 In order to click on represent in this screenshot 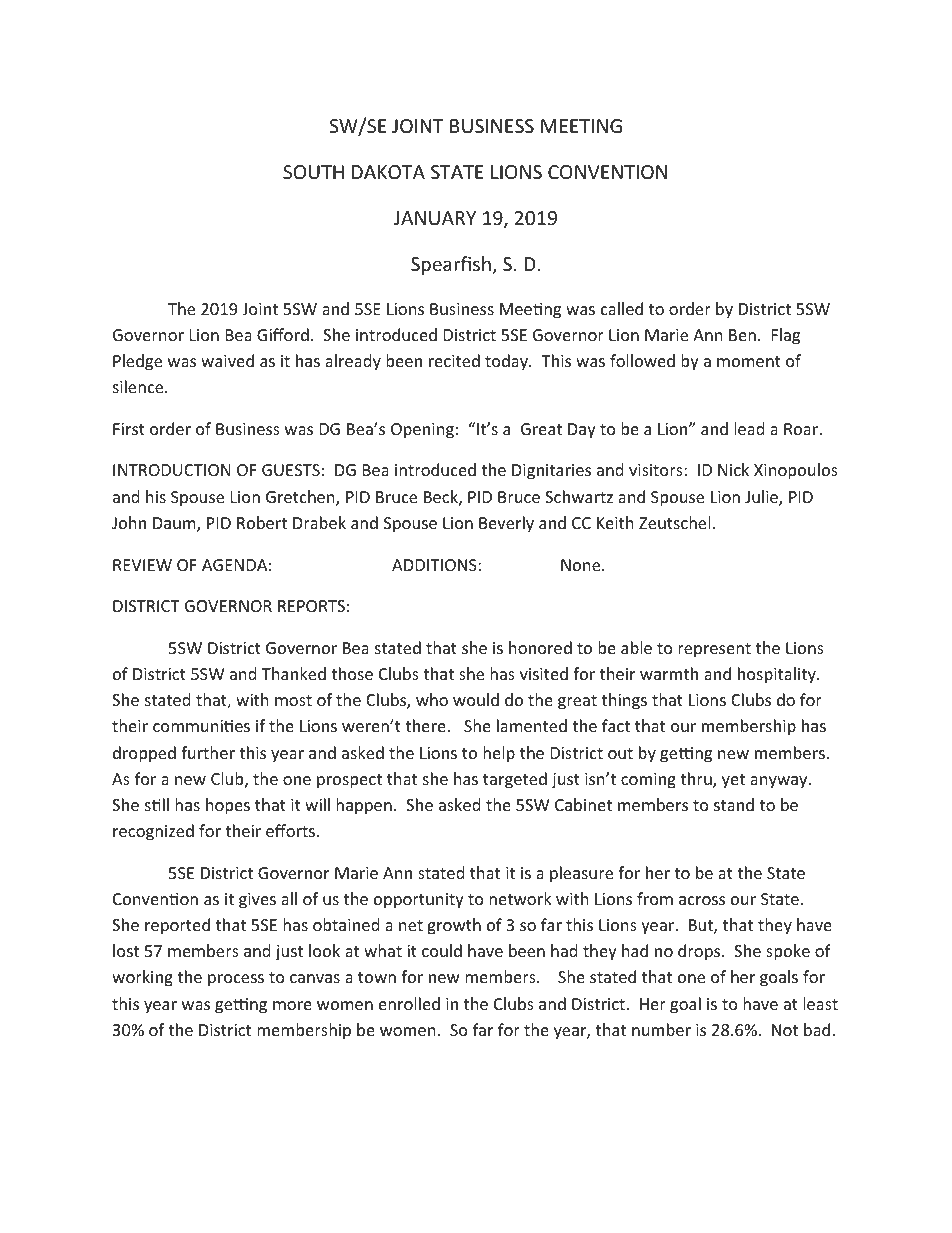, I will do `click(714, 650)`.
